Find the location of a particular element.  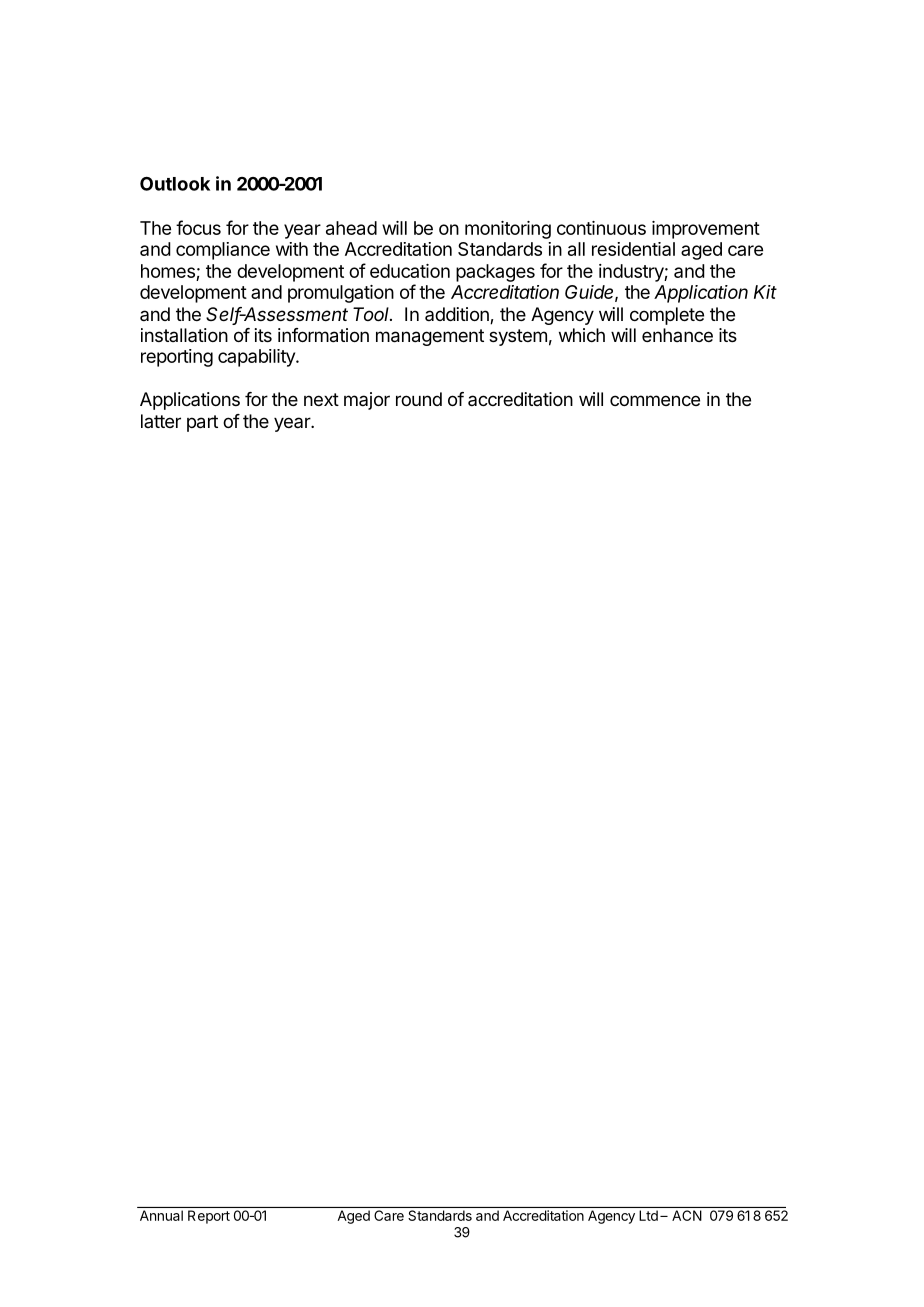

part is located at coordinates (202, 423).
